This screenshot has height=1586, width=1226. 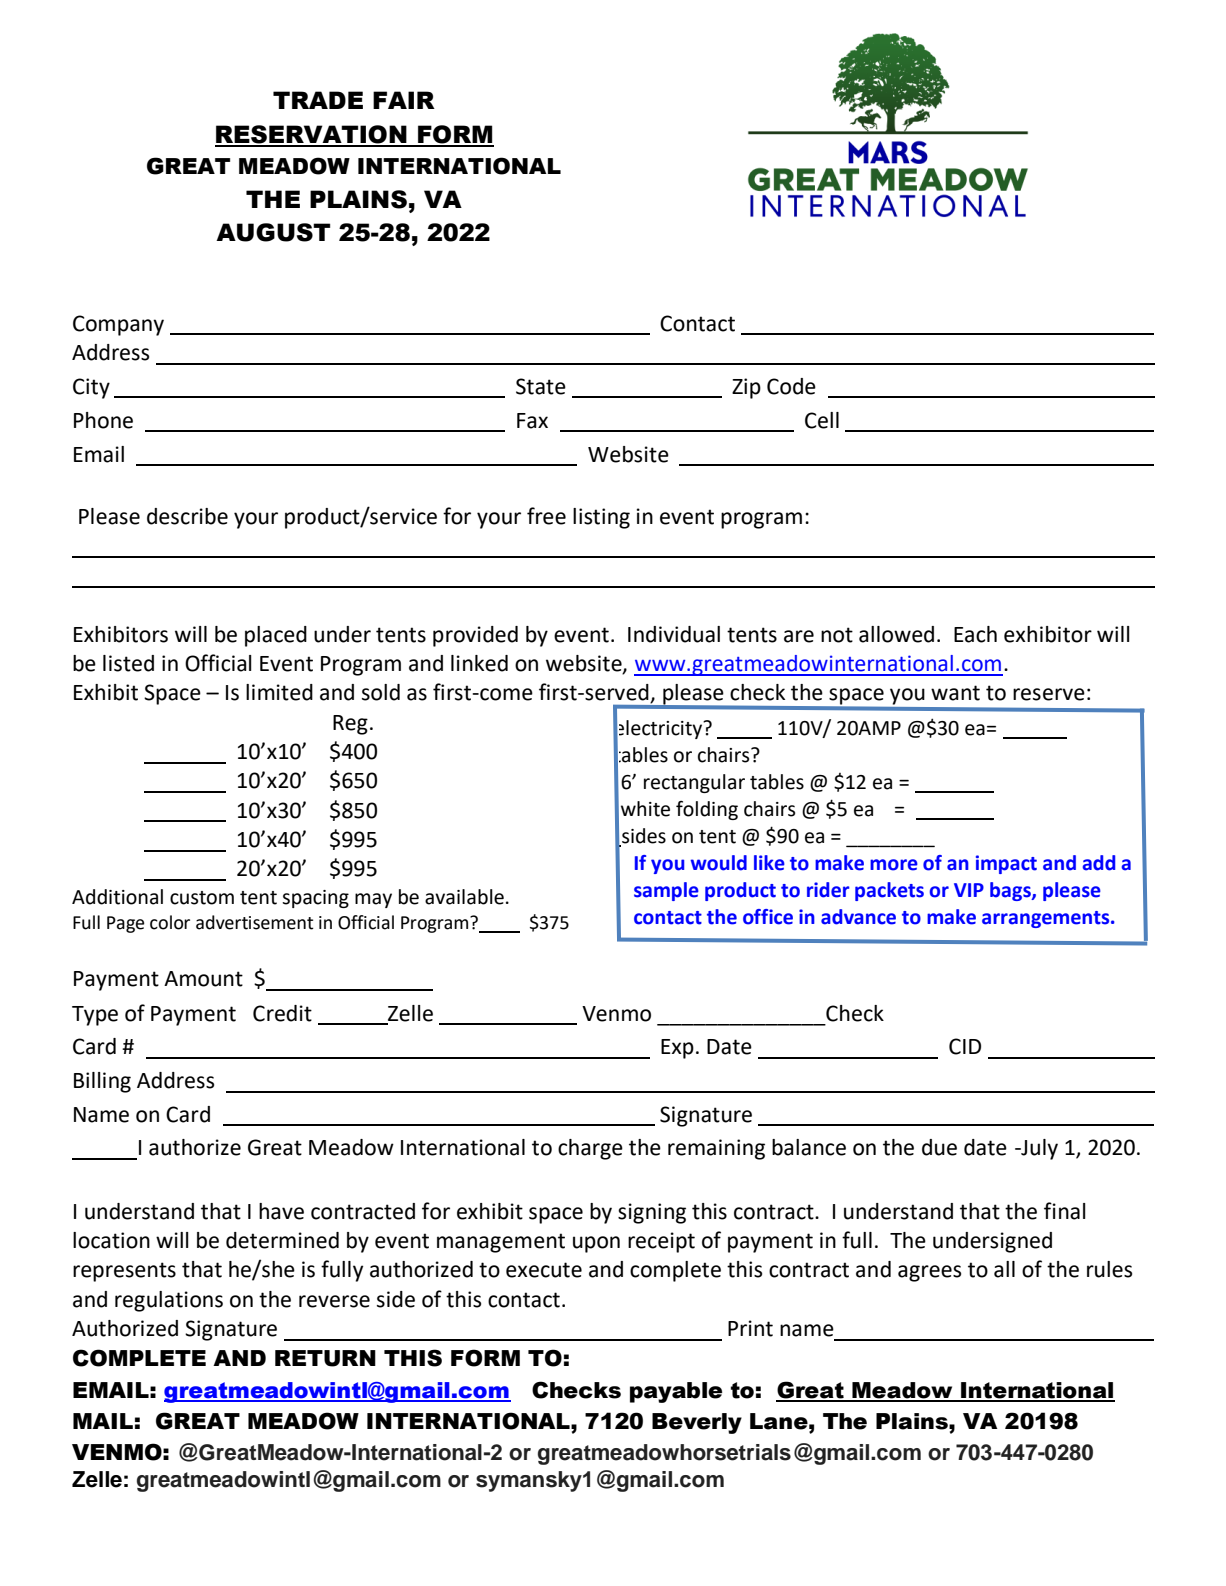 What do you see at coordinates (404, 100) in the screenshot?
I see `FAIR` at bounding box center [404, 100].
